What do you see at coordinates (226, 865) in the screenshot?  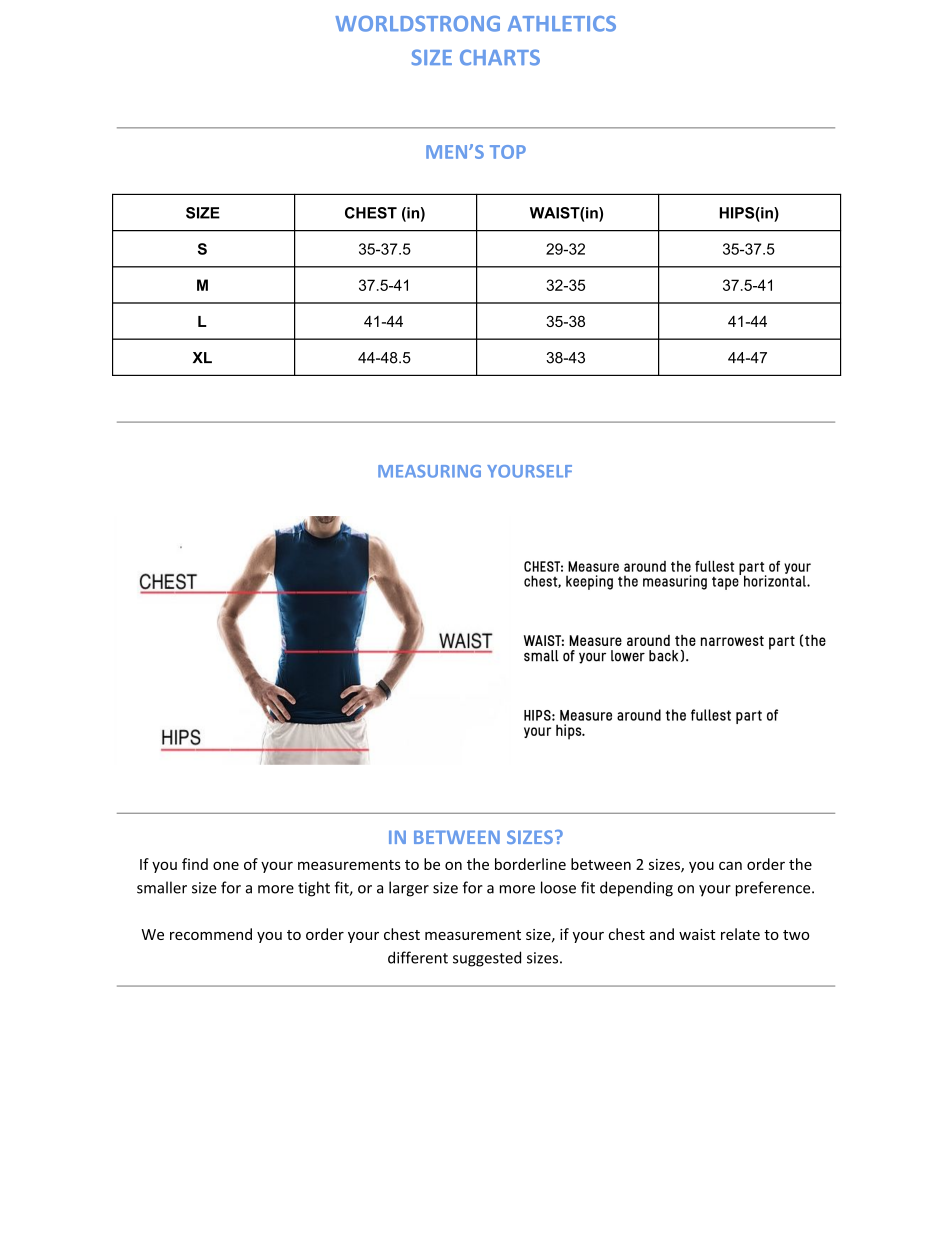 I see `one` at bounding box center [226, 865].
